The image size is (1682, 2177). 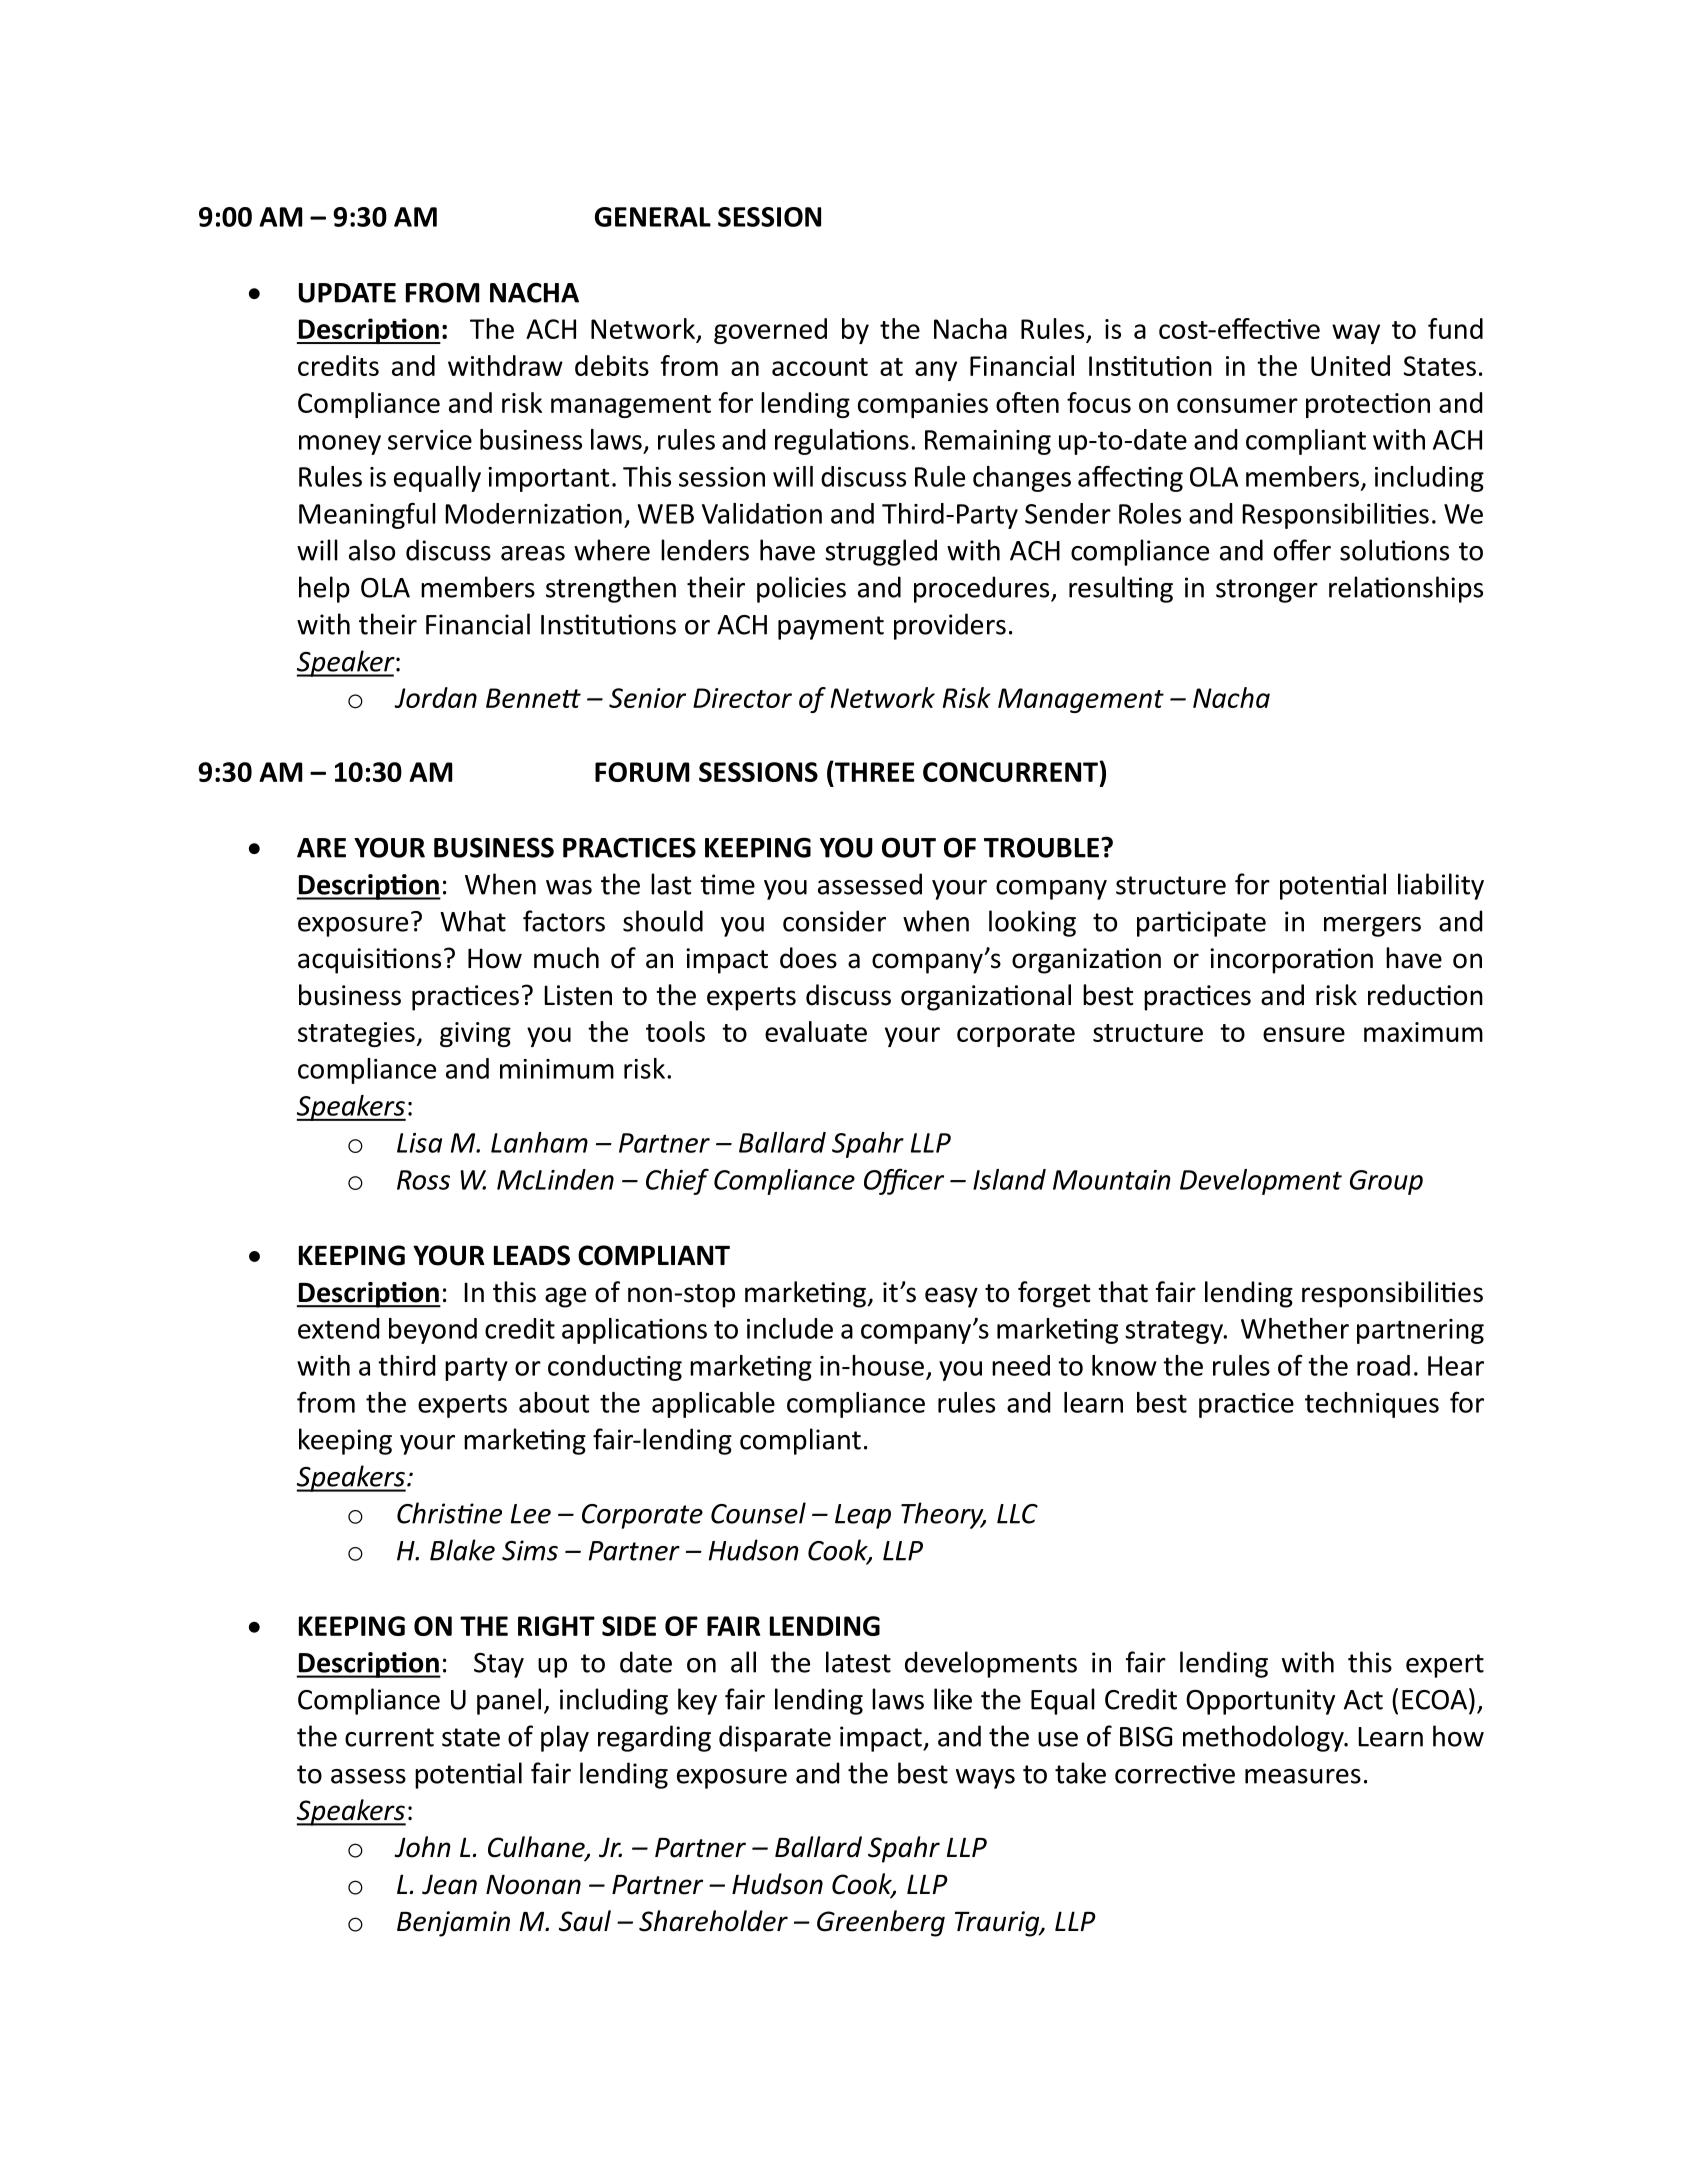 What do you see at coordinates (462, 1550) in the document?
I see `Blake` at bounding box center [462, 1550].
